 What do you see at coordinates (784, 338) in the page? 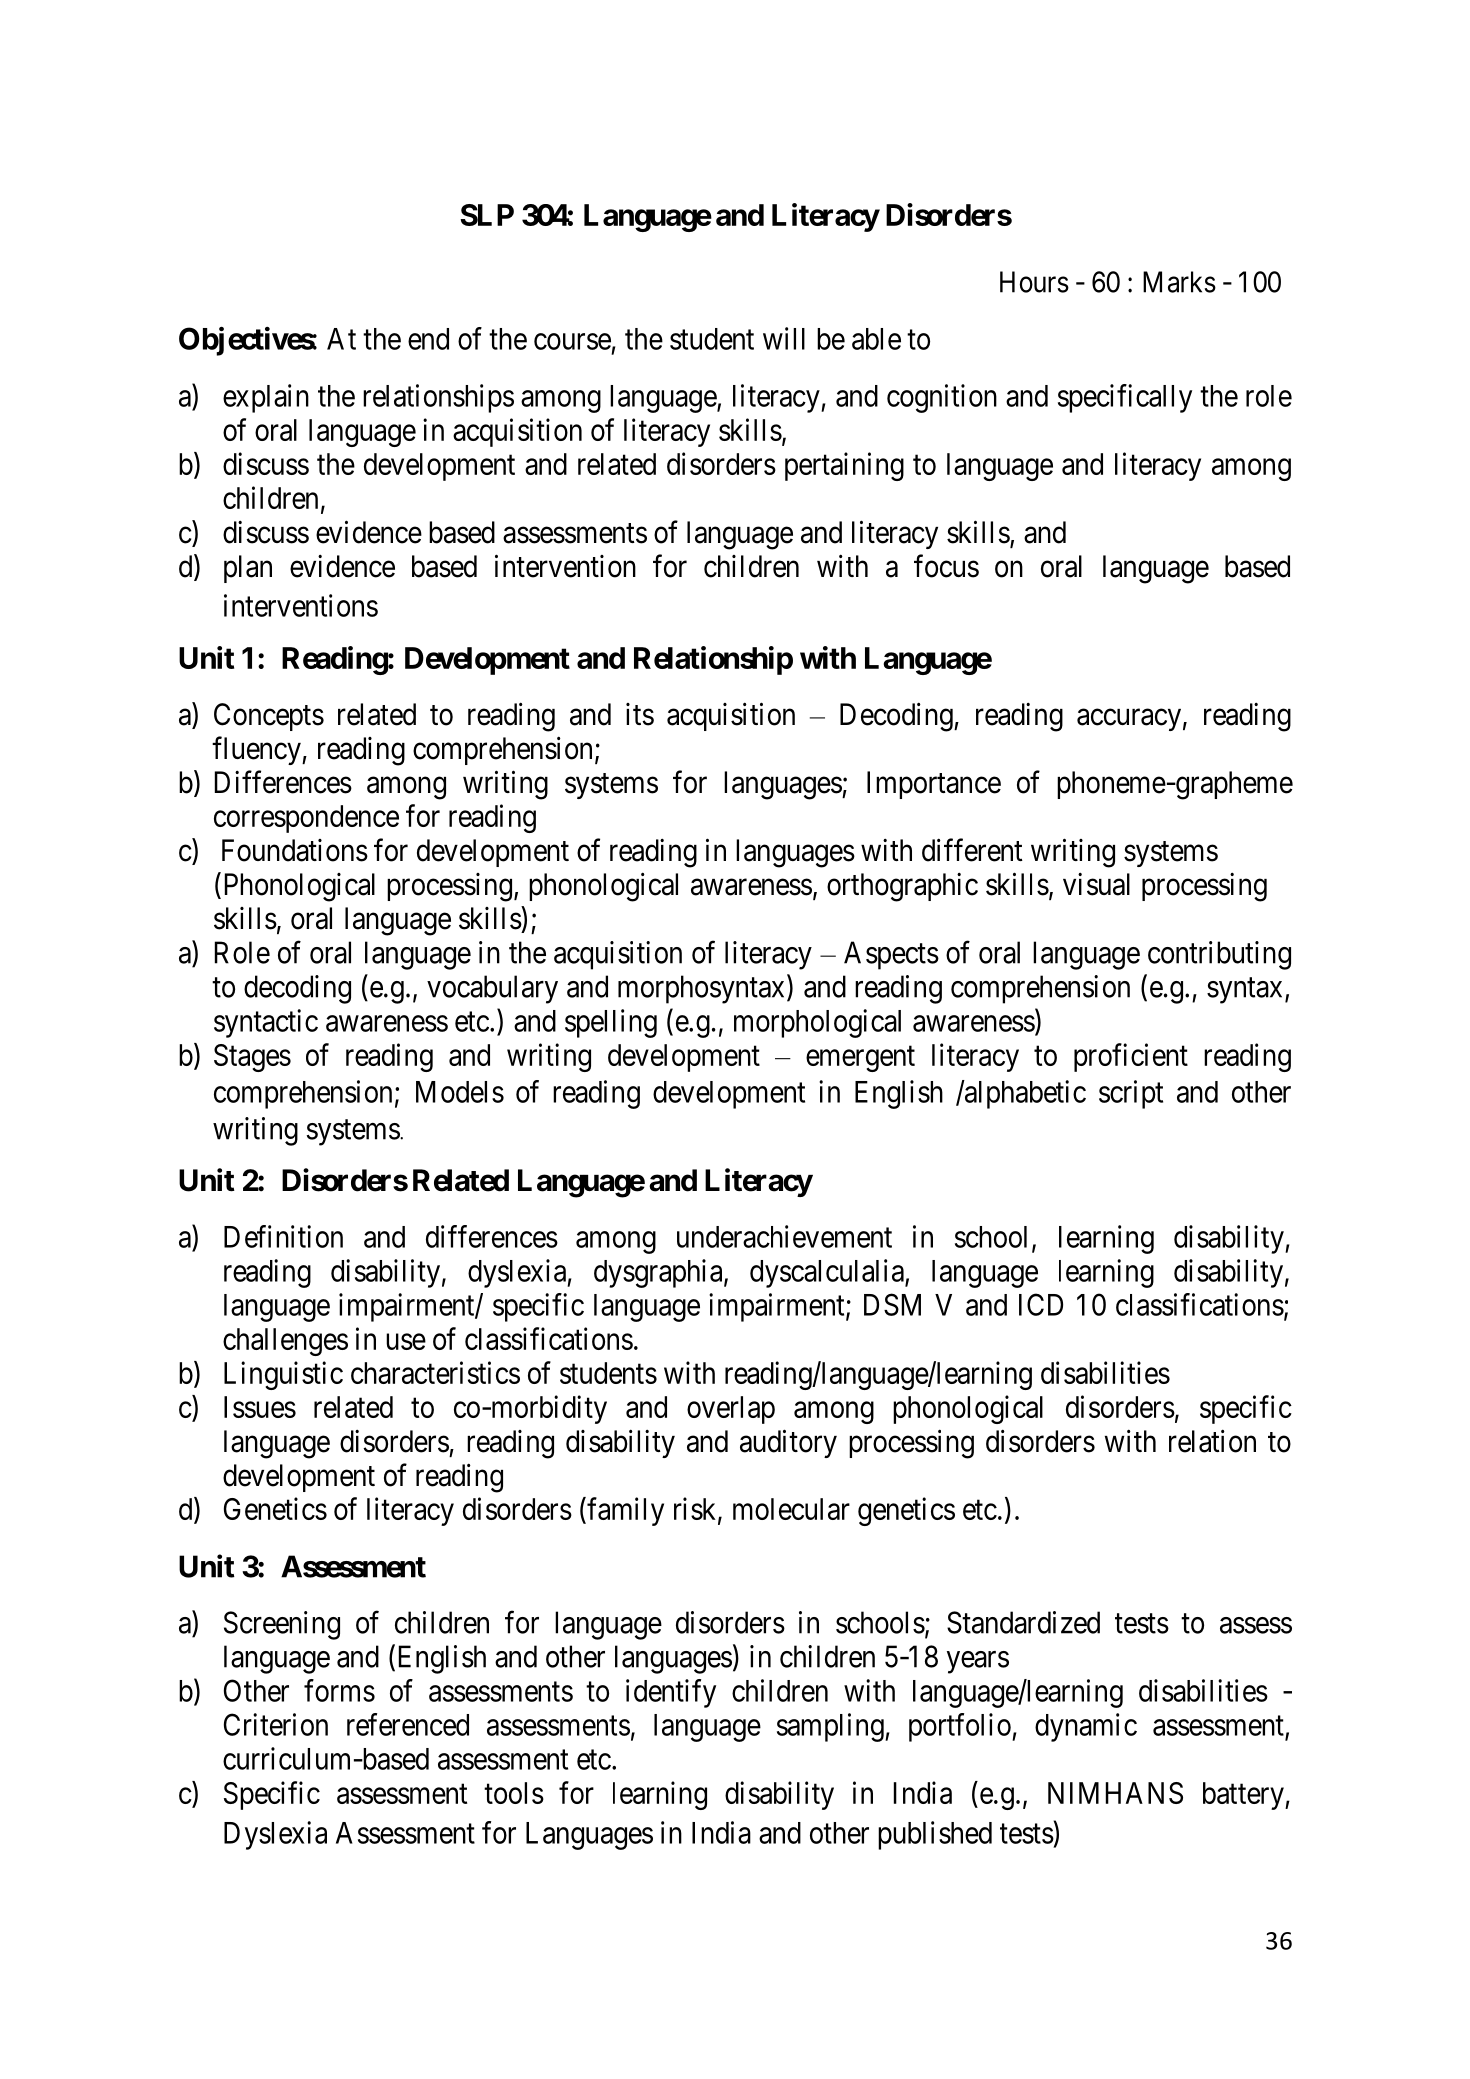
I see `will` at bounding box center [784, 338].
